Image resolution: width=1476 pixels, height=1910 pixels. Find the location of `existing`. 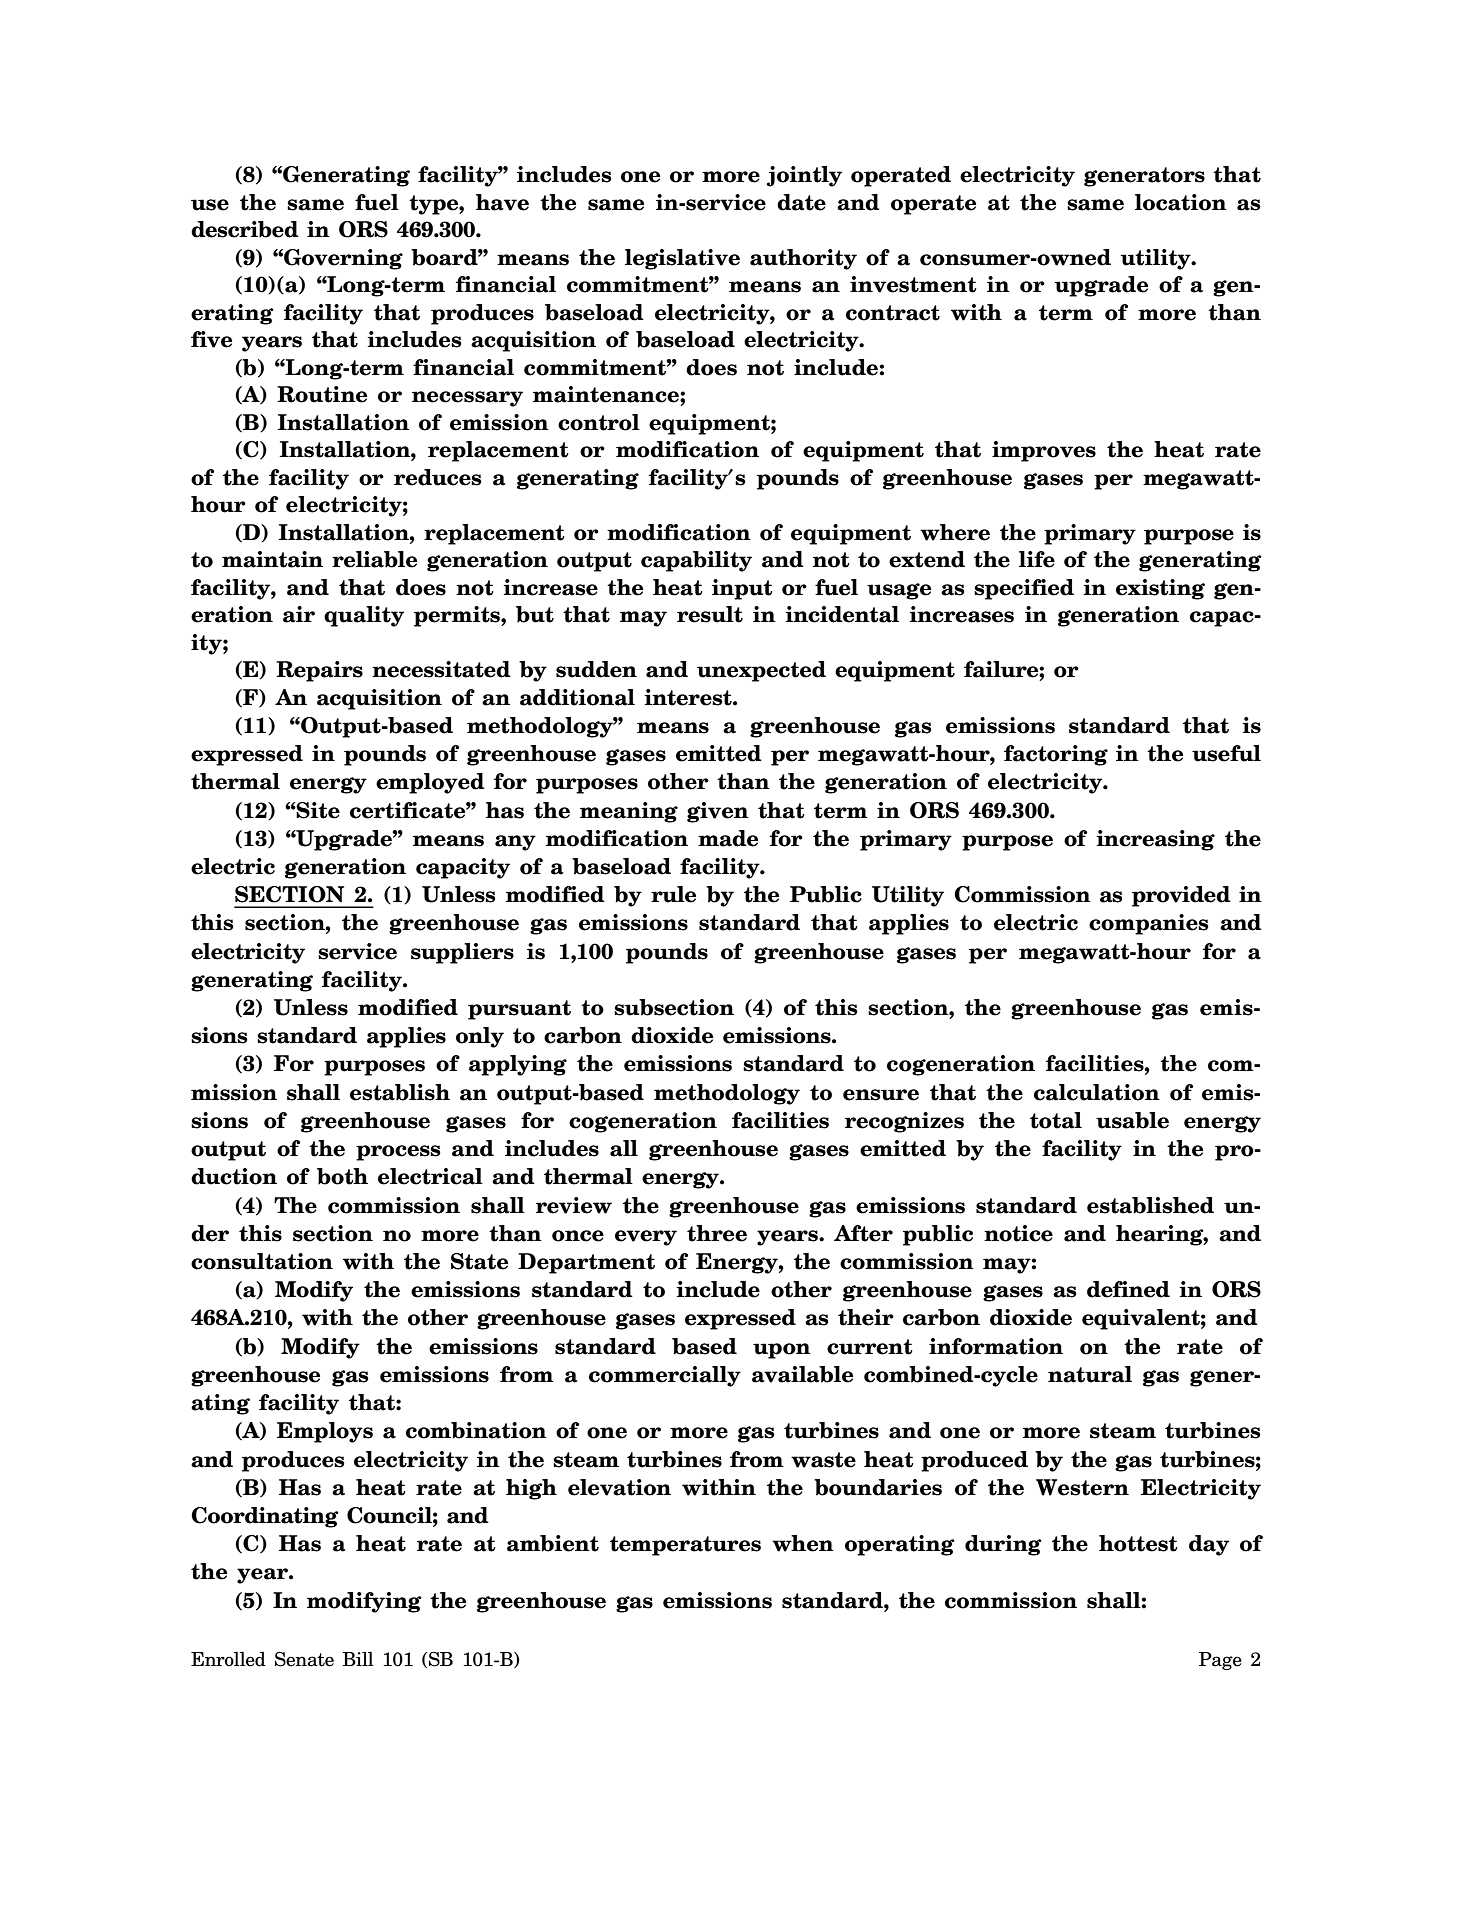

existing is located at coordinates (1160, 589).
